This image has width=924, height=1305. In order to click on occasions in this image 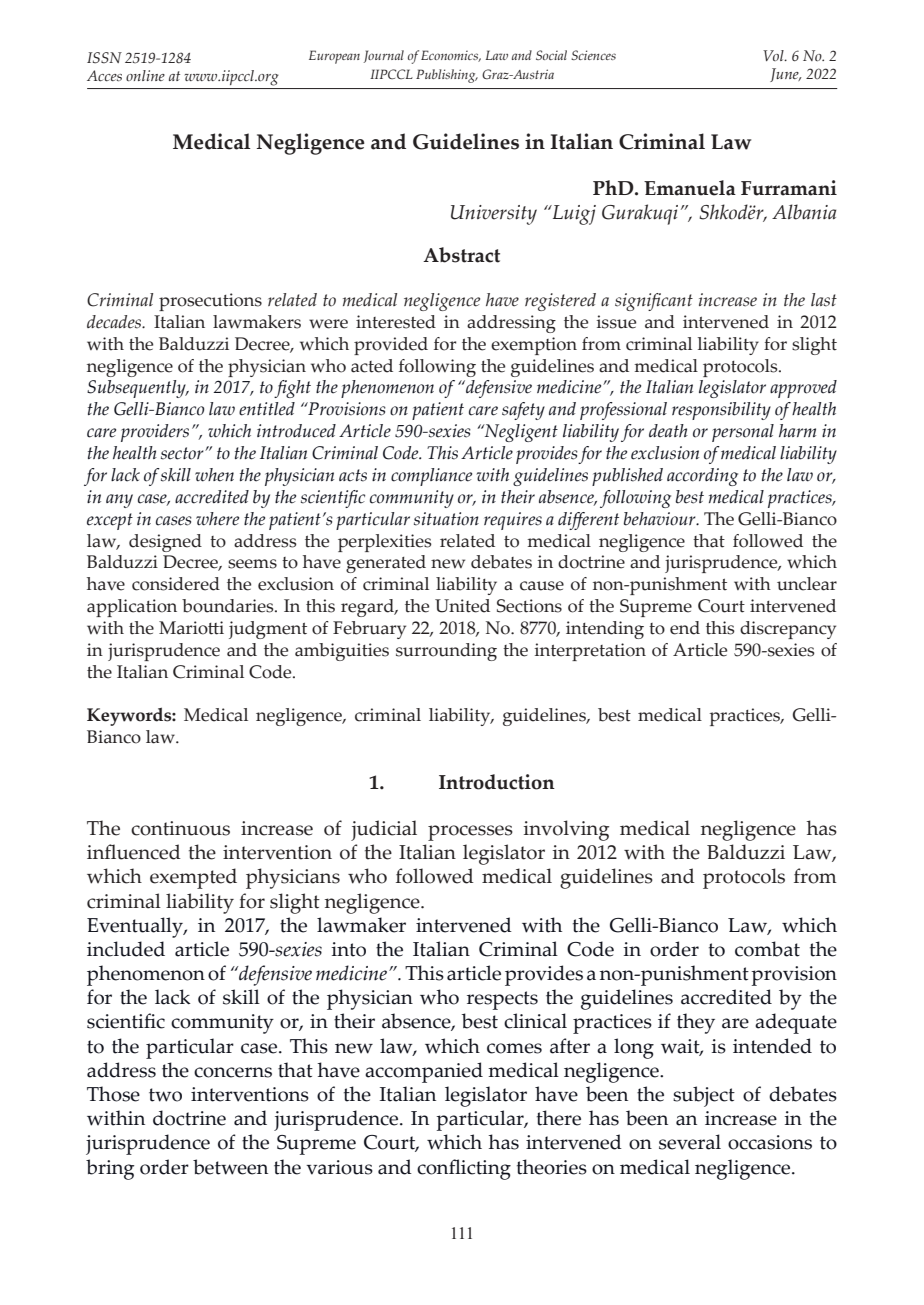, I will do `click(770, 1142)`.
